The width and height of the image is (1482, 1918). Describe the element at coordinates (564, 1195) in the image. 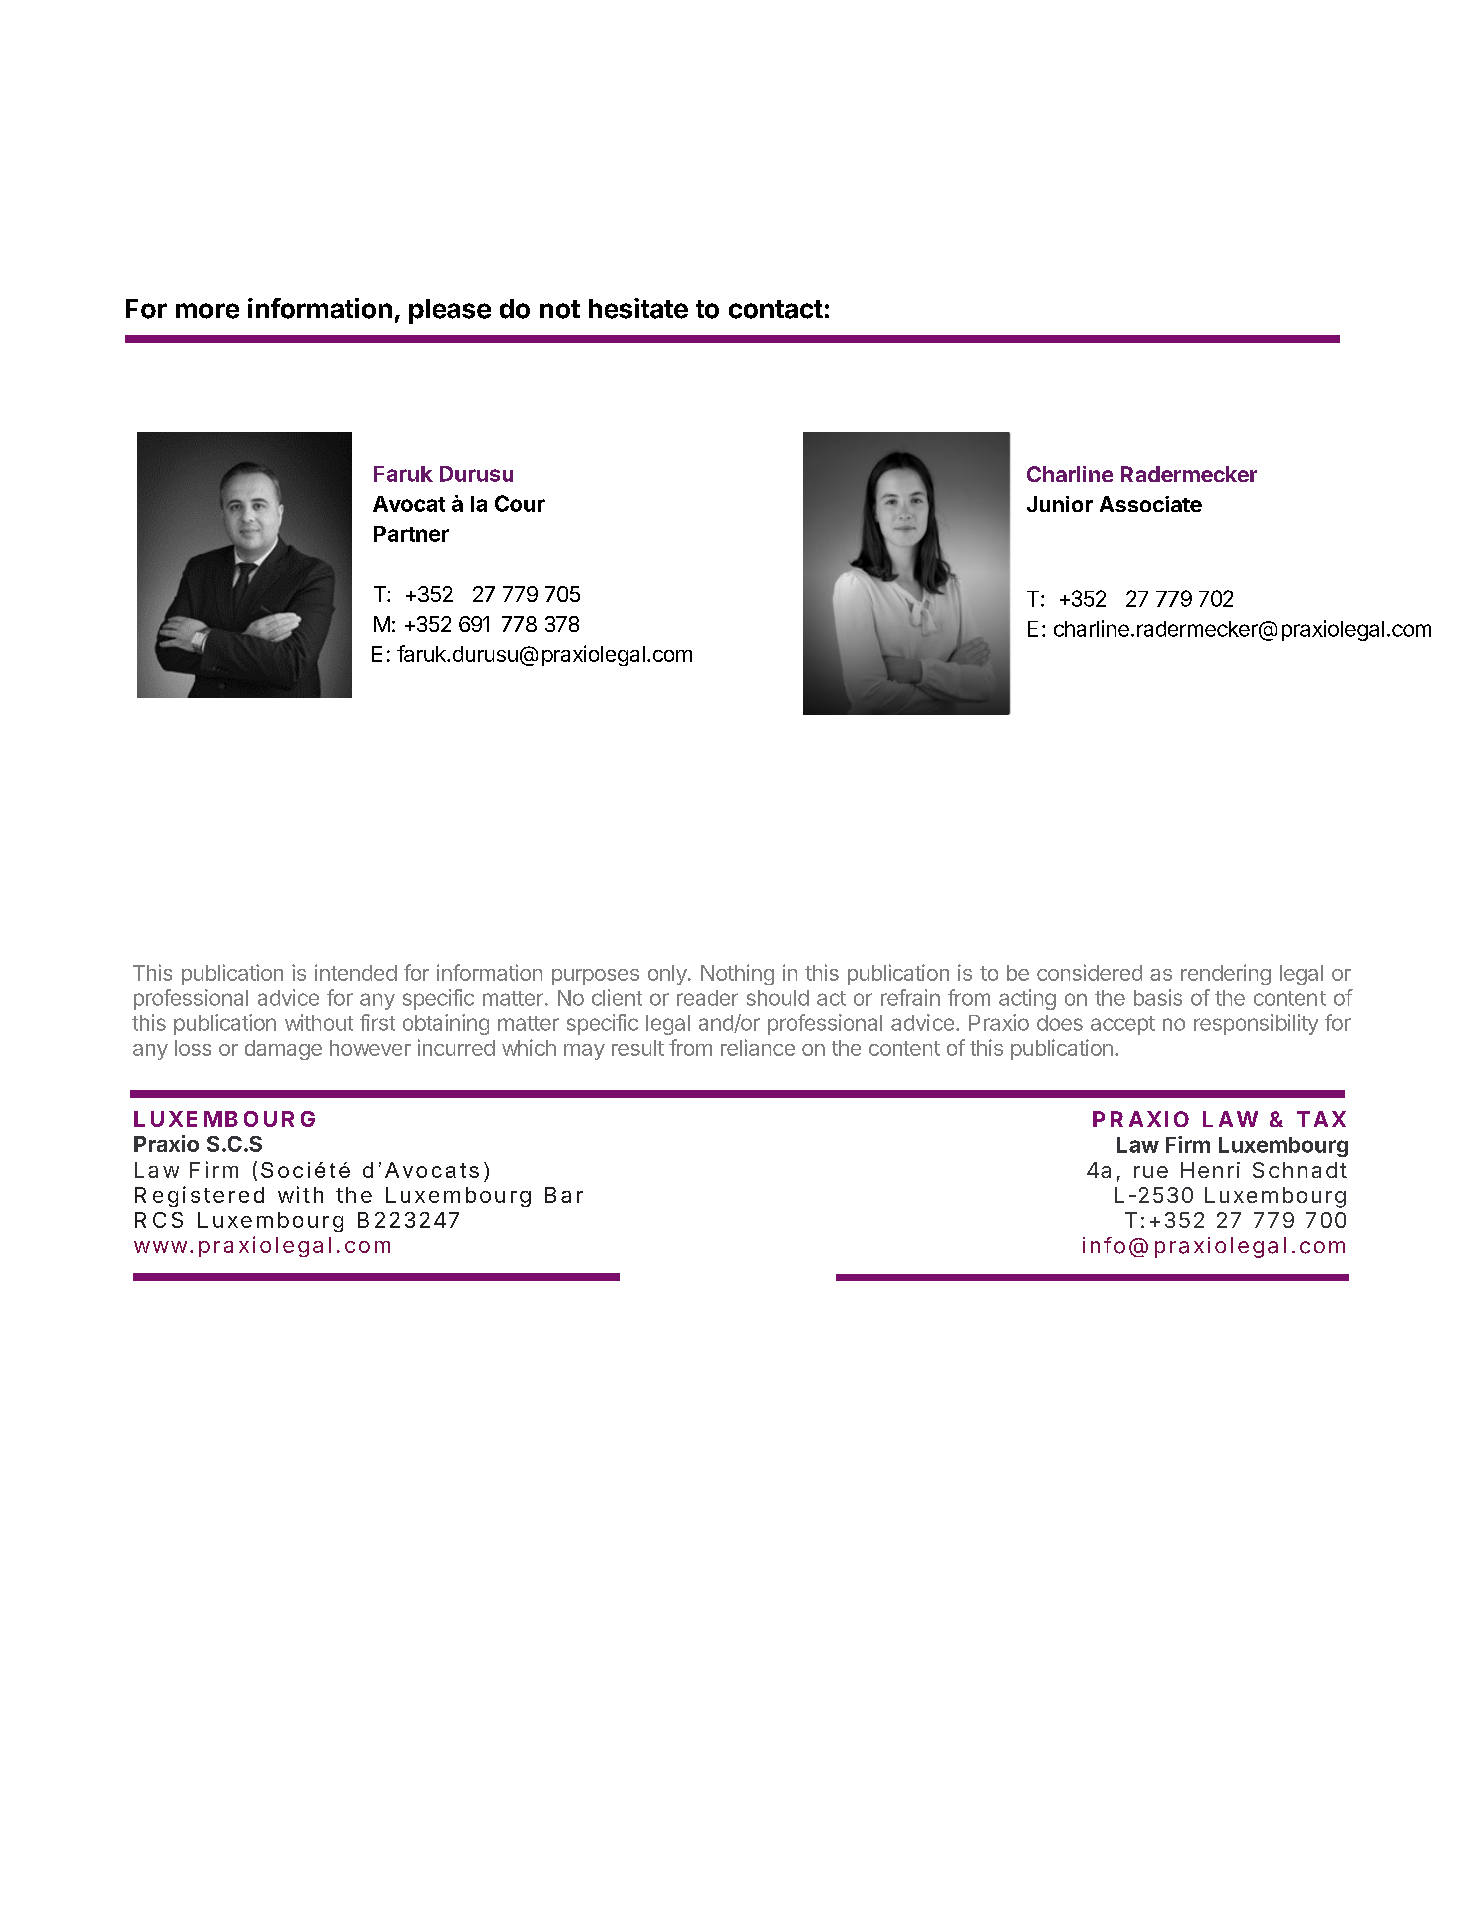

I see `Bar` at that location.
